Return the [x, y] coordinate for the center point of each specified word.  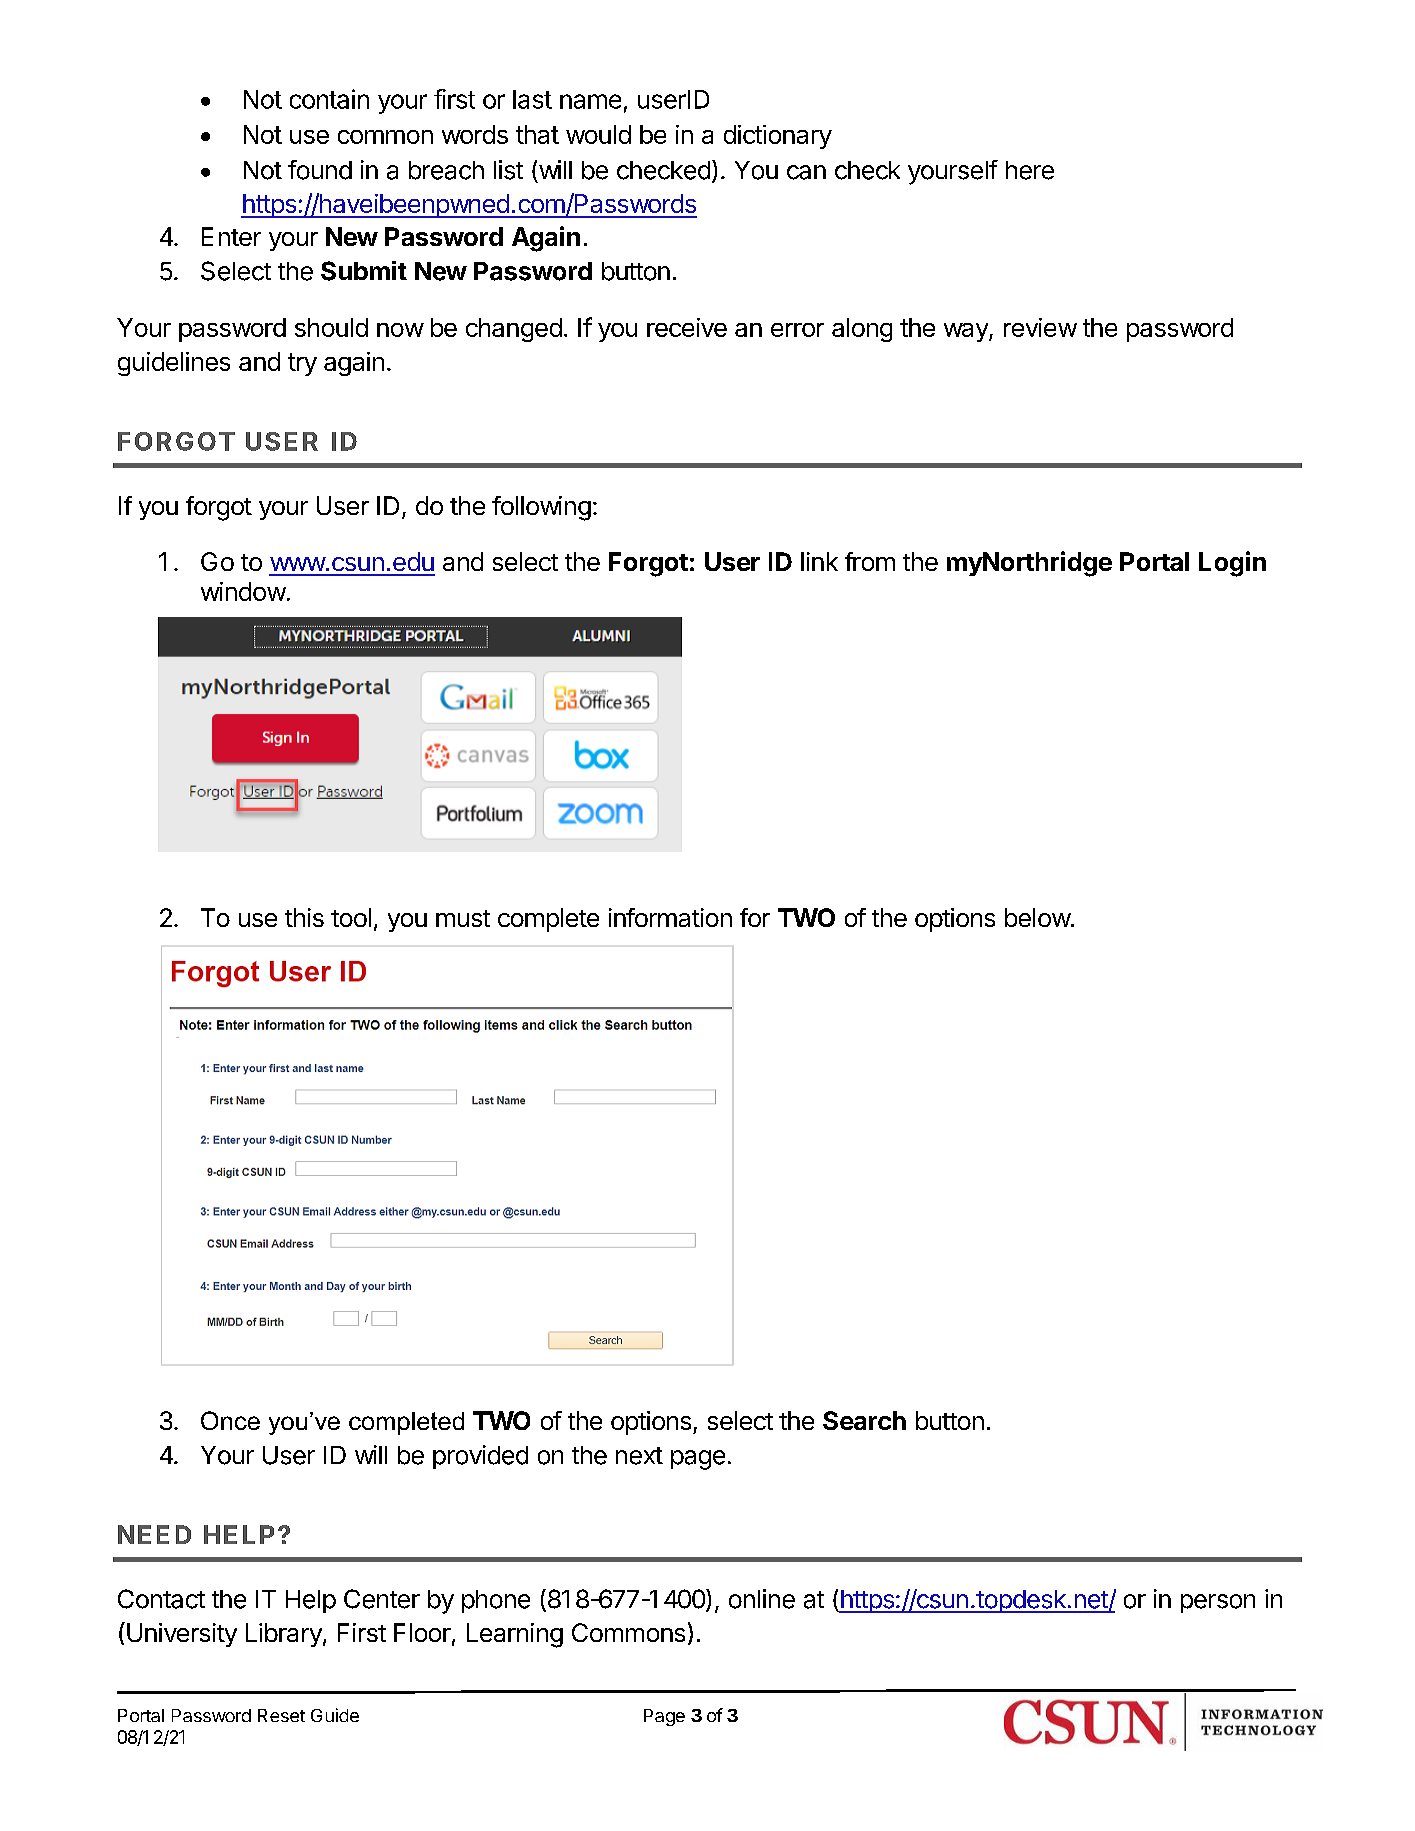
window [243, 591]
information [670, 917]
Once [230, 1420]
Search [864, 1420]
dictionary [778, 137]
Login [1232, 564]
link [819, 561]
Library [285, 1635]
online [762, 1599]
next [639, 1456]
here [1030, 170]
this [304, 917]
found [320, 170]
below [1038, 917]
